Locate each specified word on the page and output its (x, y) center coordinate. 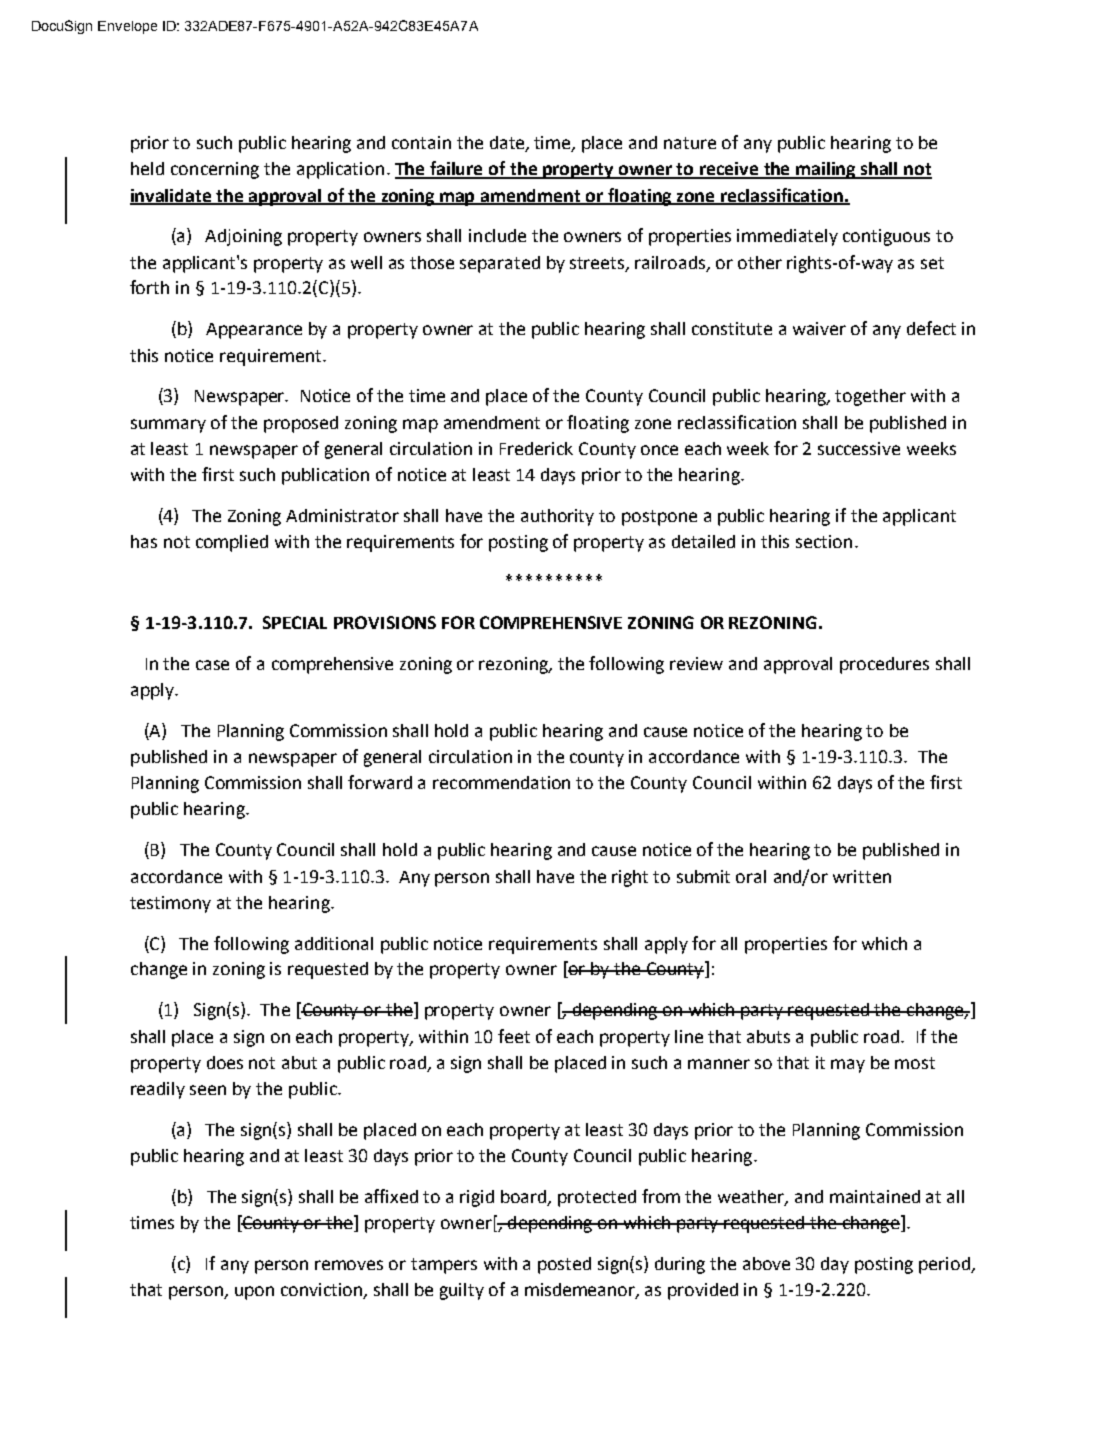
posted (564, 1265)
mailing (826, 170)
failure (457, 169)
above (766, 1263)
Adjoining (243, 237)
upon (254, 1293)
